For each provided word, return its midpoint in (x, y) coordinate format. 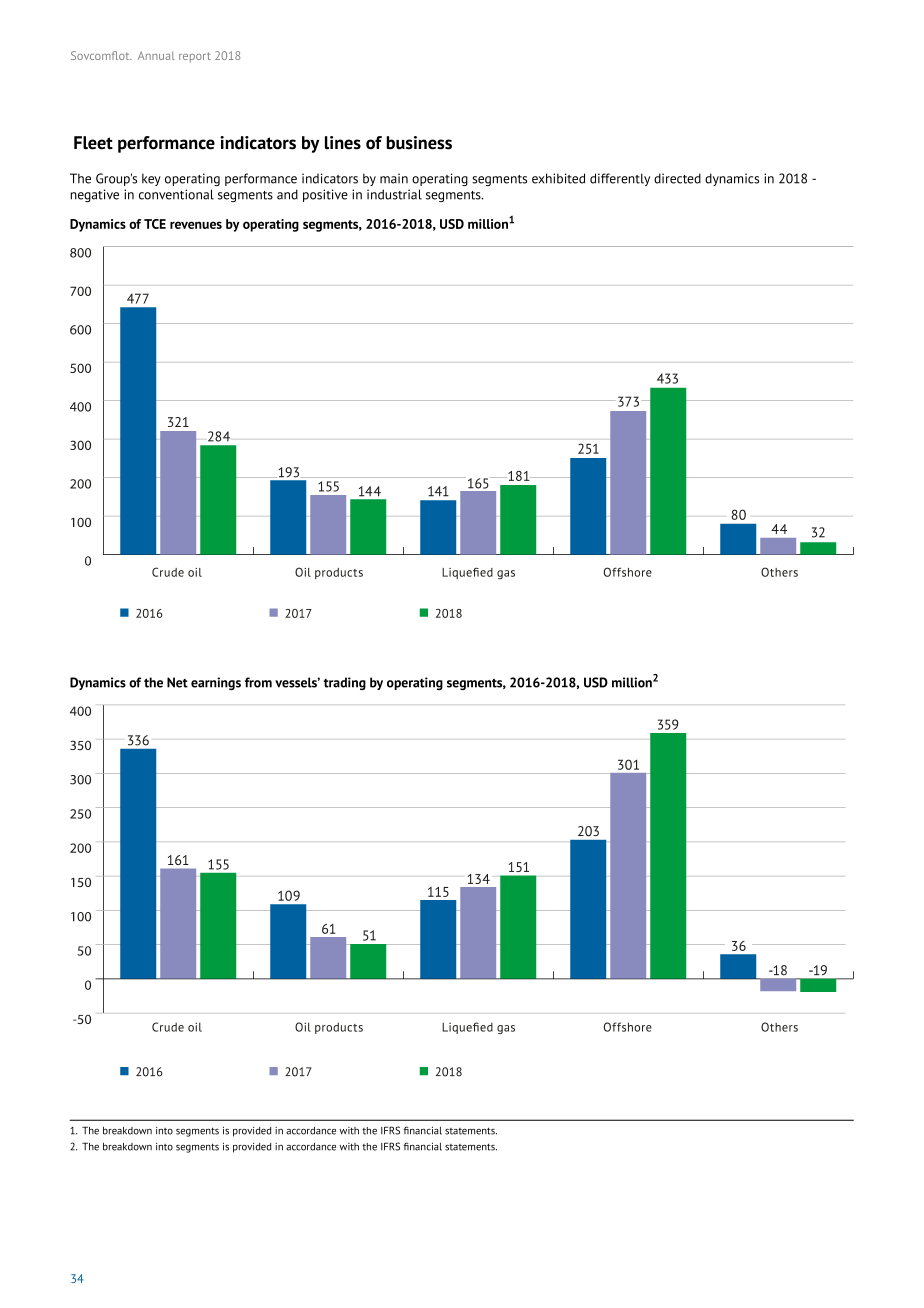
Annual (156, 55)
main (394, 178)
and (287, 194)
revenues (196, 225)
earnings (216, 683)
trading (345, 683)
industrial (394, 194)
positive (325, 195)
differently (620, 179)
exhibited (558, 178)
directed (677, 178)
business (419, 143)
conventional (176, 194)
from (258, 682)
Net (177, 682)
